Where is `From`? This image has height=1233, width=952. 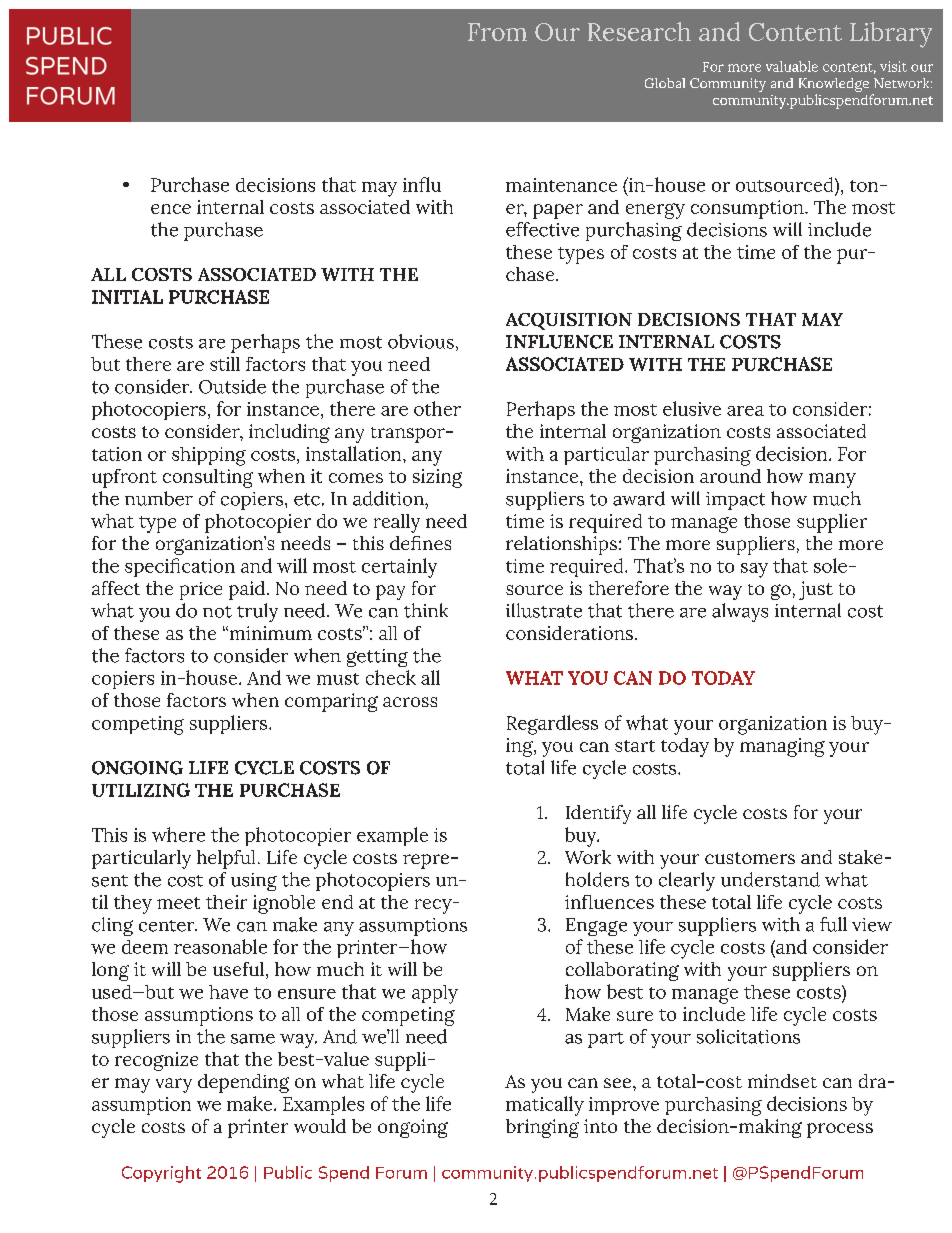 From is located at coordinates (497, 32).
